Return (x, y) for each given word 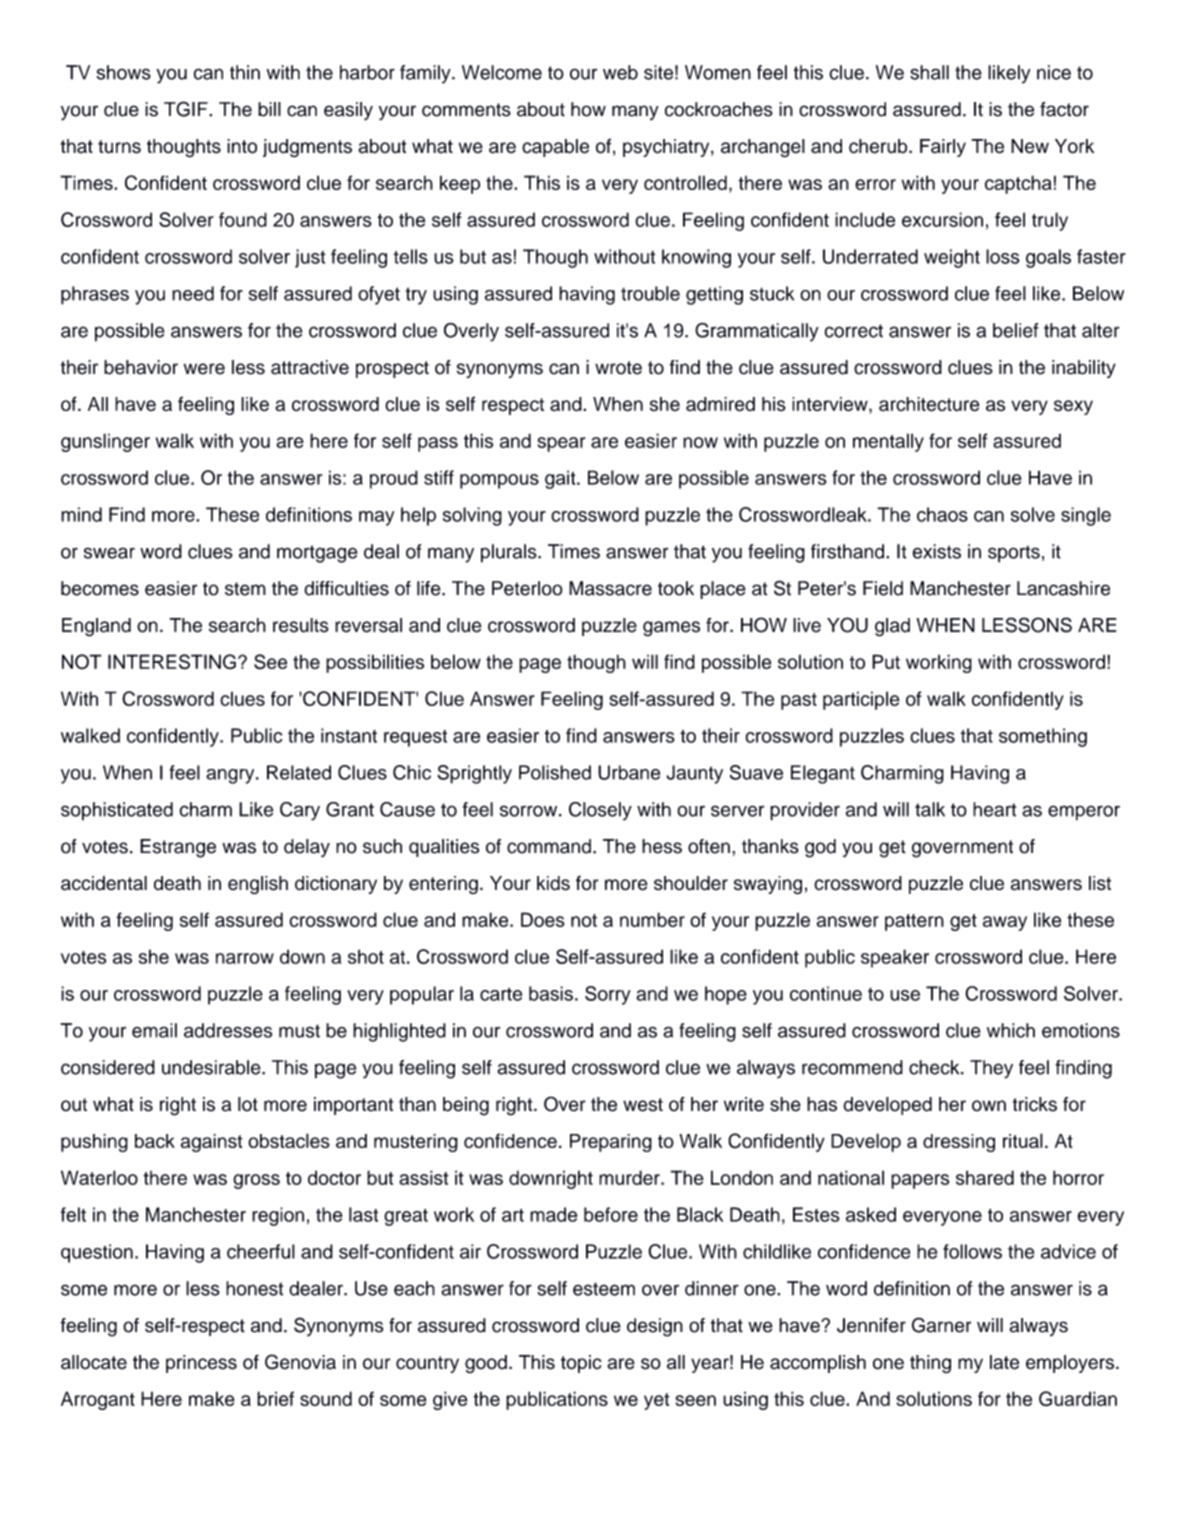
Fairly (943, 148)
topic (581, 1364)
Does (543, 919)
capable (555, 148)
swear (109, 553)
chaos (942, 514)
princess (201, 1364)
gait (561, 479)
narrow (245, 958)
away (1005, 923)
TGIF (187, 109)
